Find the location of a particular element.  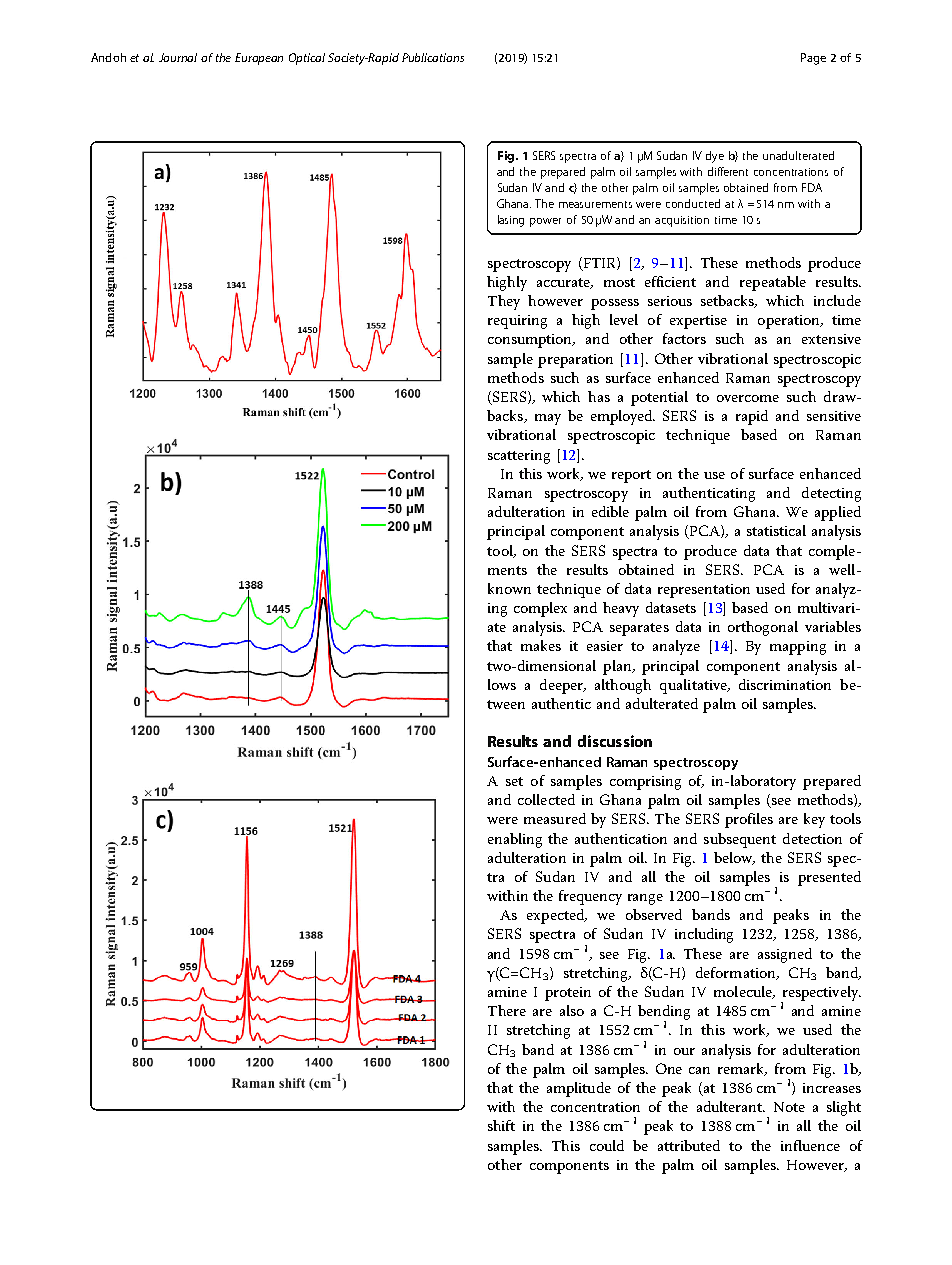

Page is located at coordinates (813, 59).
